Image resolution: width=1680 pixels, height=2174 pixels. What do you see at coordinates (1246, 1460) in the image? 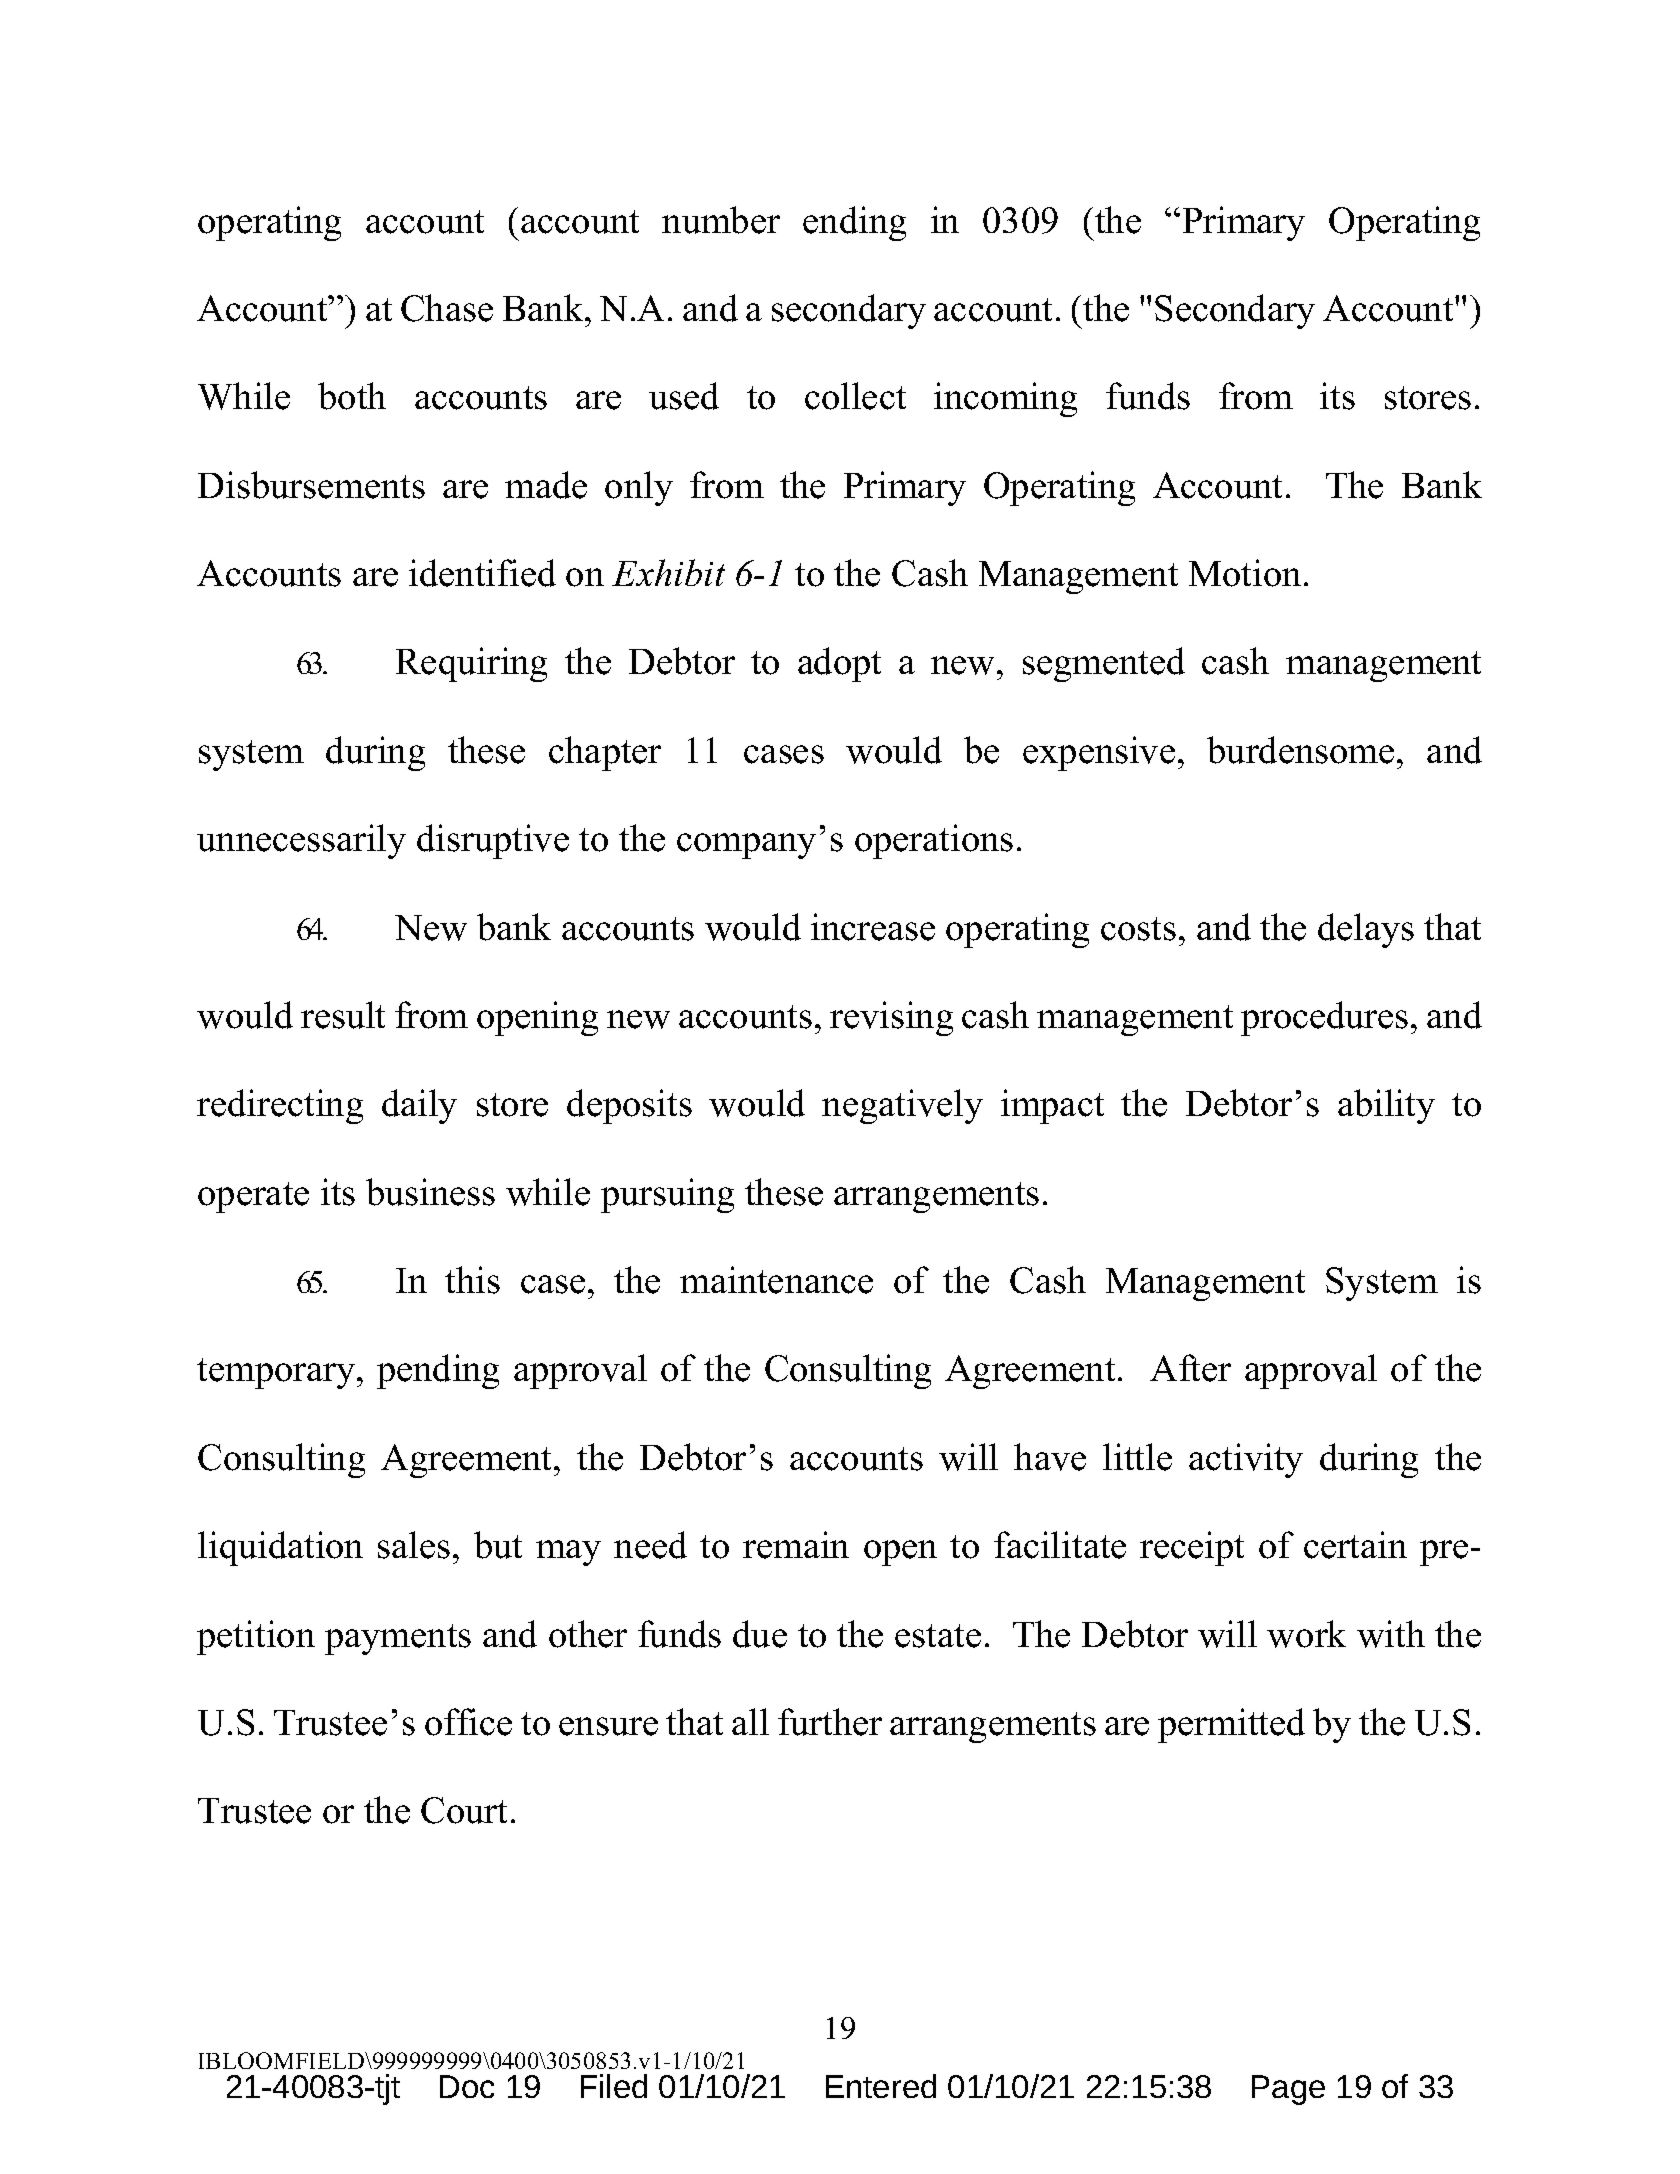
I see `activity` at bounding box center [1246, 1460].
